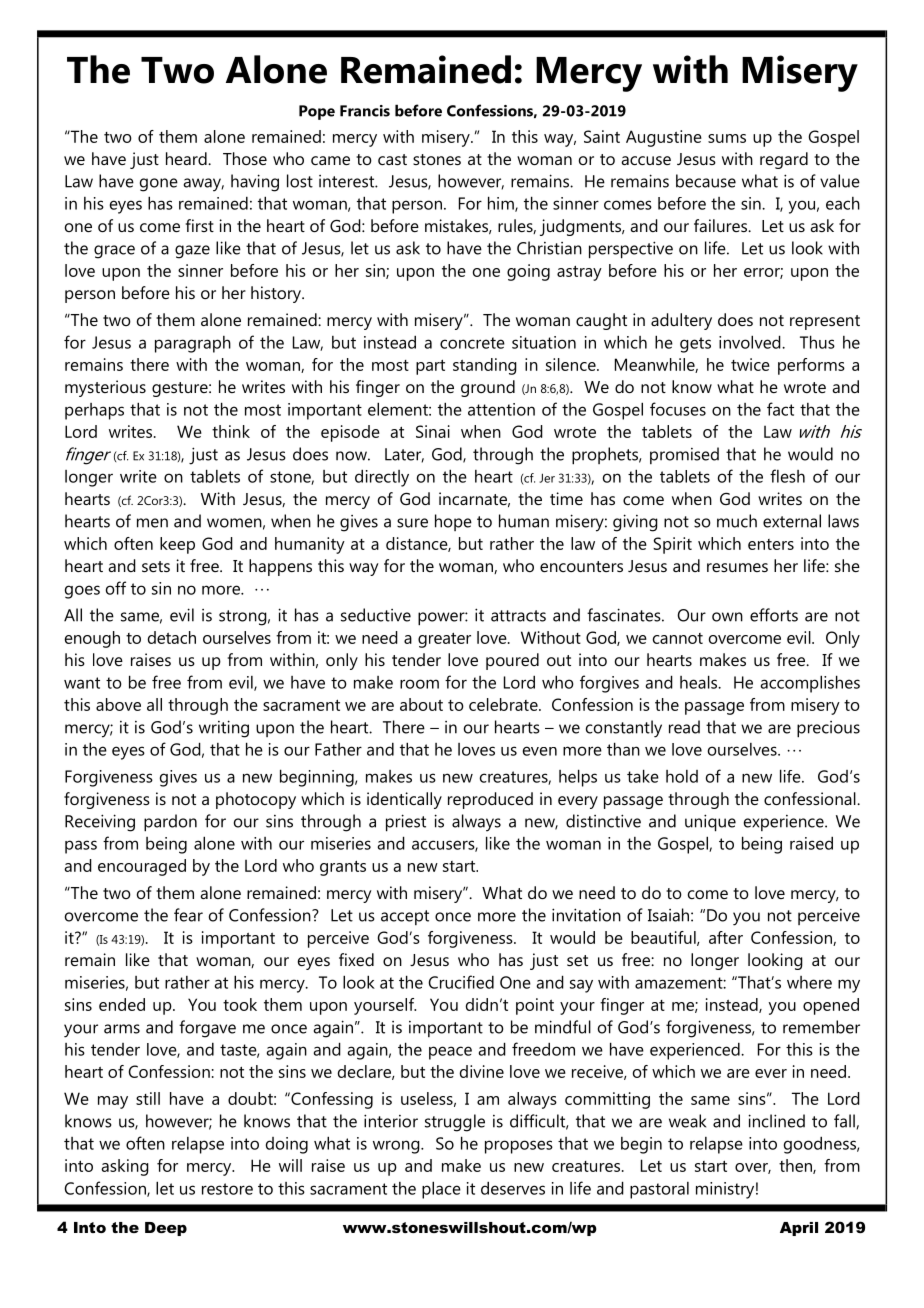 The height and width of the document is (1308, 924). What do you see at coordinates (172, 637) in the document?
I see `detach` at bounding box center [172, 637].
